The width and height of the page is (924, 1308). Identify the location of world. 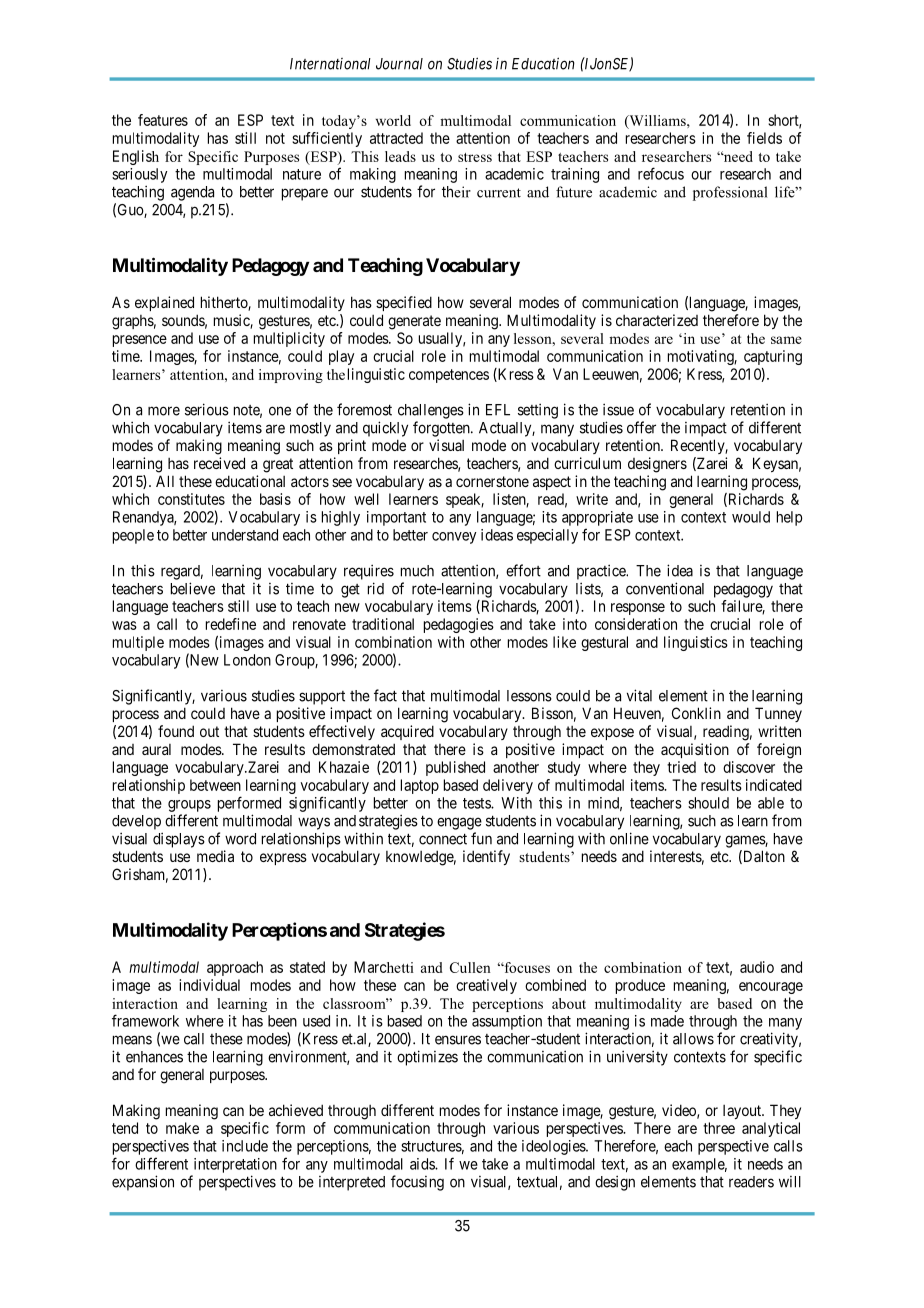
(393, 120).
